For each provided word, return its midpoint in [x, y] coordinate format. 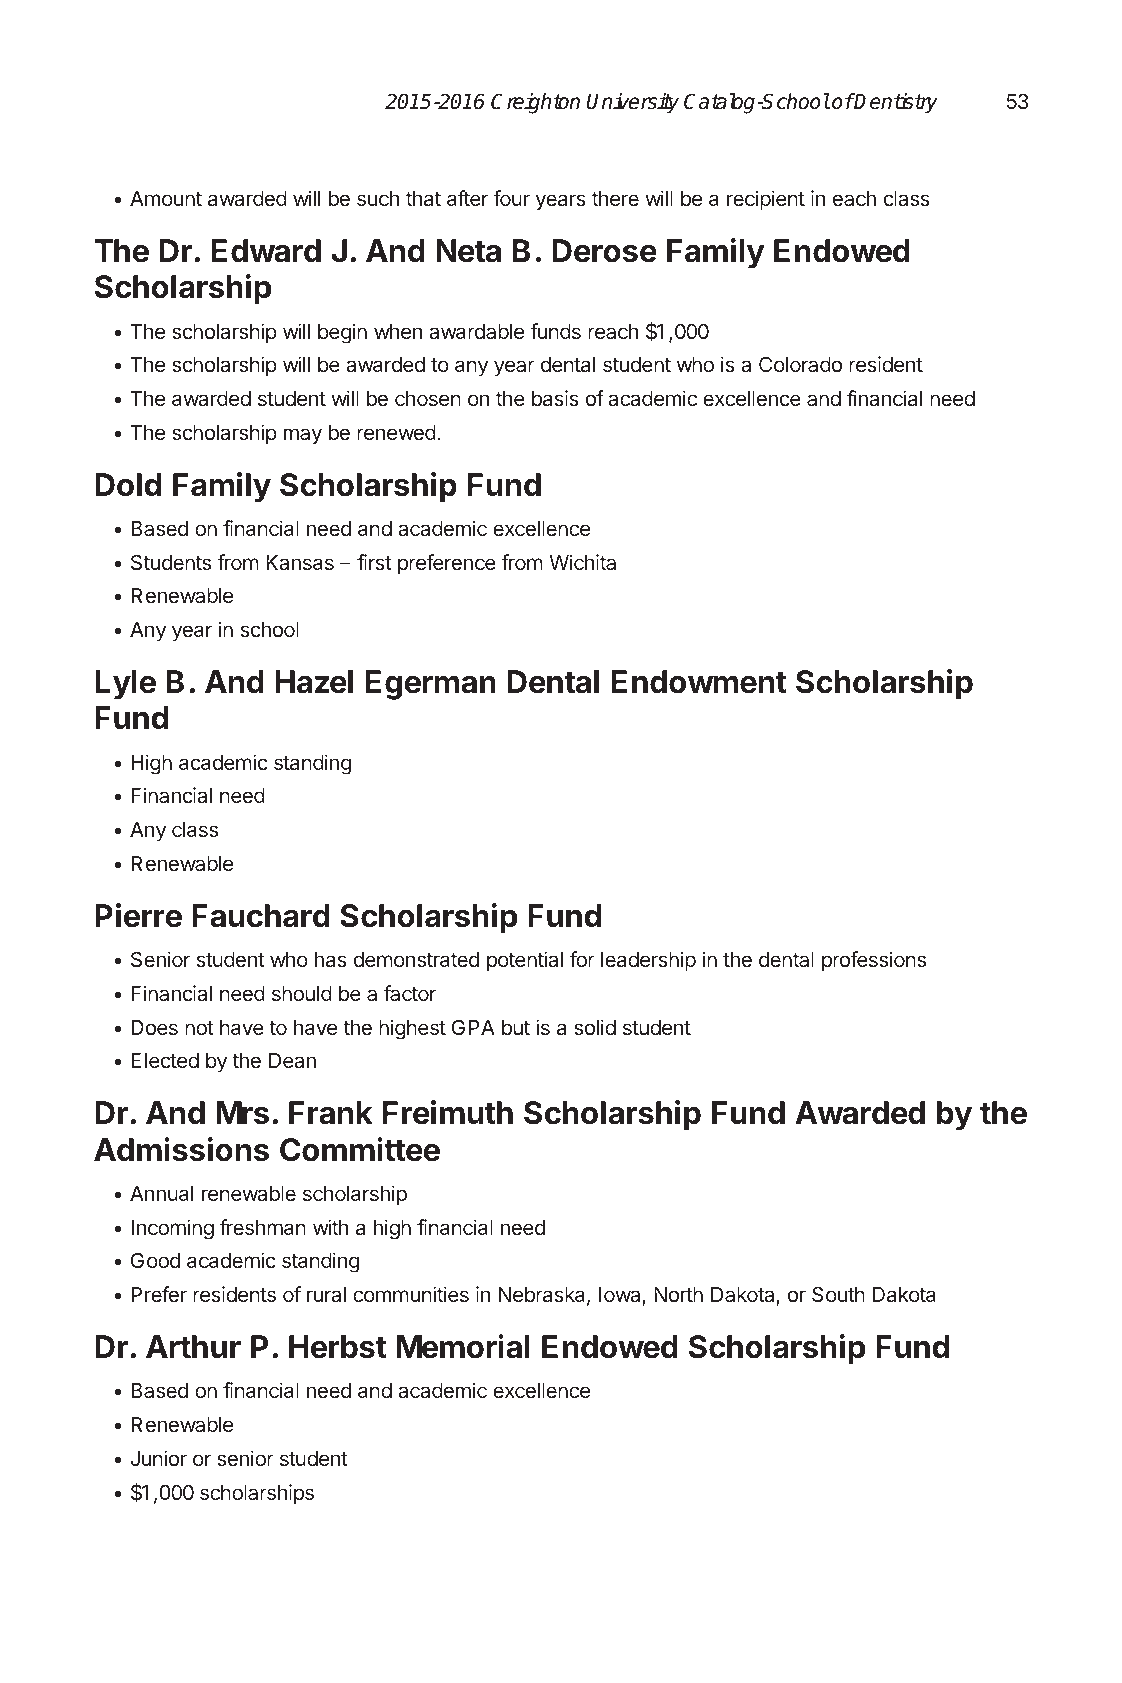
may [303, 436]
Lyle [125, 685]
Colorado [800, 364]
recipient [766, 200]
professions [874, 961]
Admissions [181, 1149]
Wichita [582, 562]
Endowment [699, 682]
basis [555, 398]
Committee [360, 1149]
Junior [158, 1458]
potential [525, 961]
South [838, 1294]
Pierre [138, 915]
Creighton [535, 103]
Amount [166, 198]
